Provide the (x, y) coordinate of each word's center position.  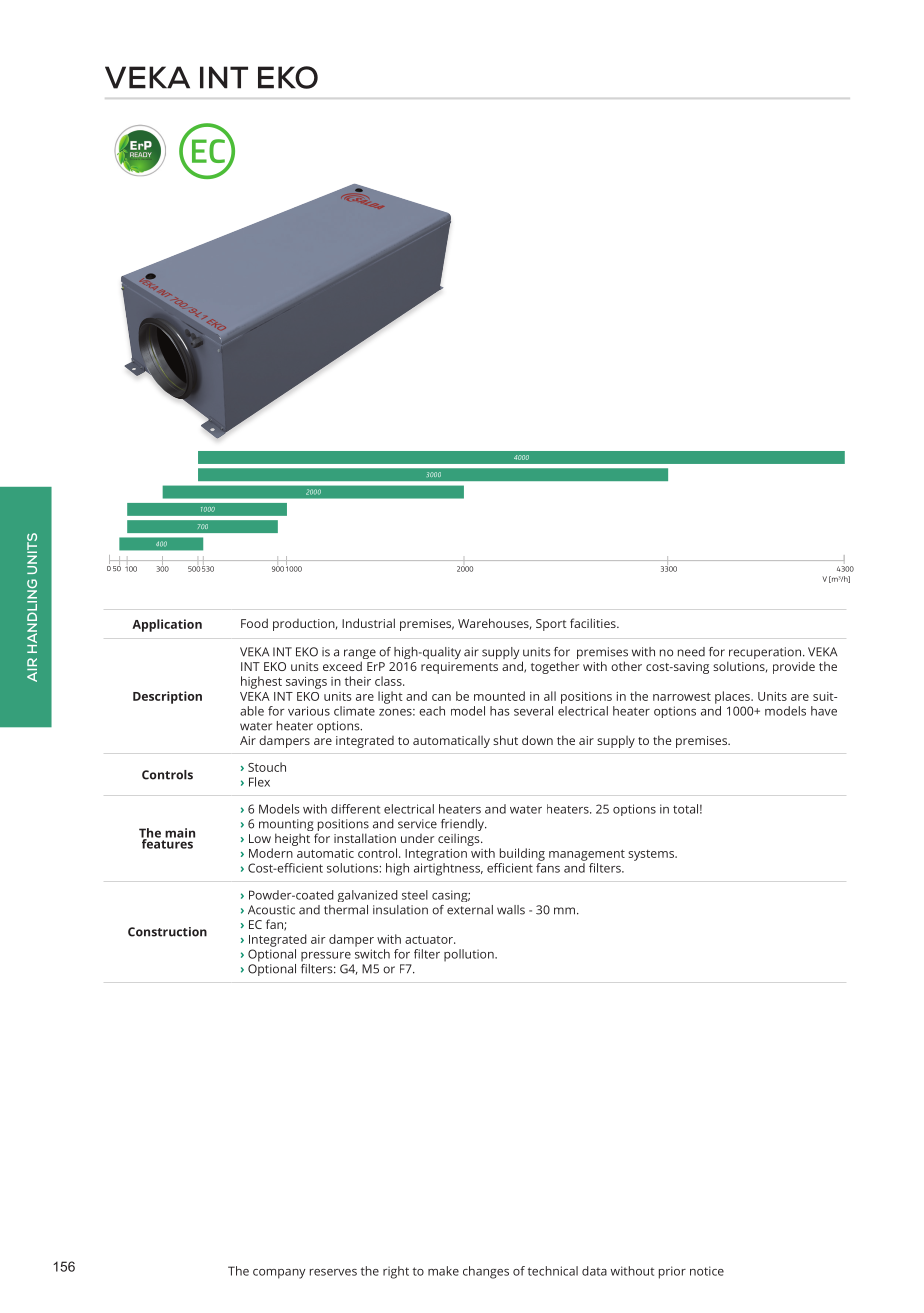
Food (254, 623)
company (279, 1274)
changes (486, 1272)
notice (707, 1271)
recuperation (764, 654)
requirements (459, 668)
